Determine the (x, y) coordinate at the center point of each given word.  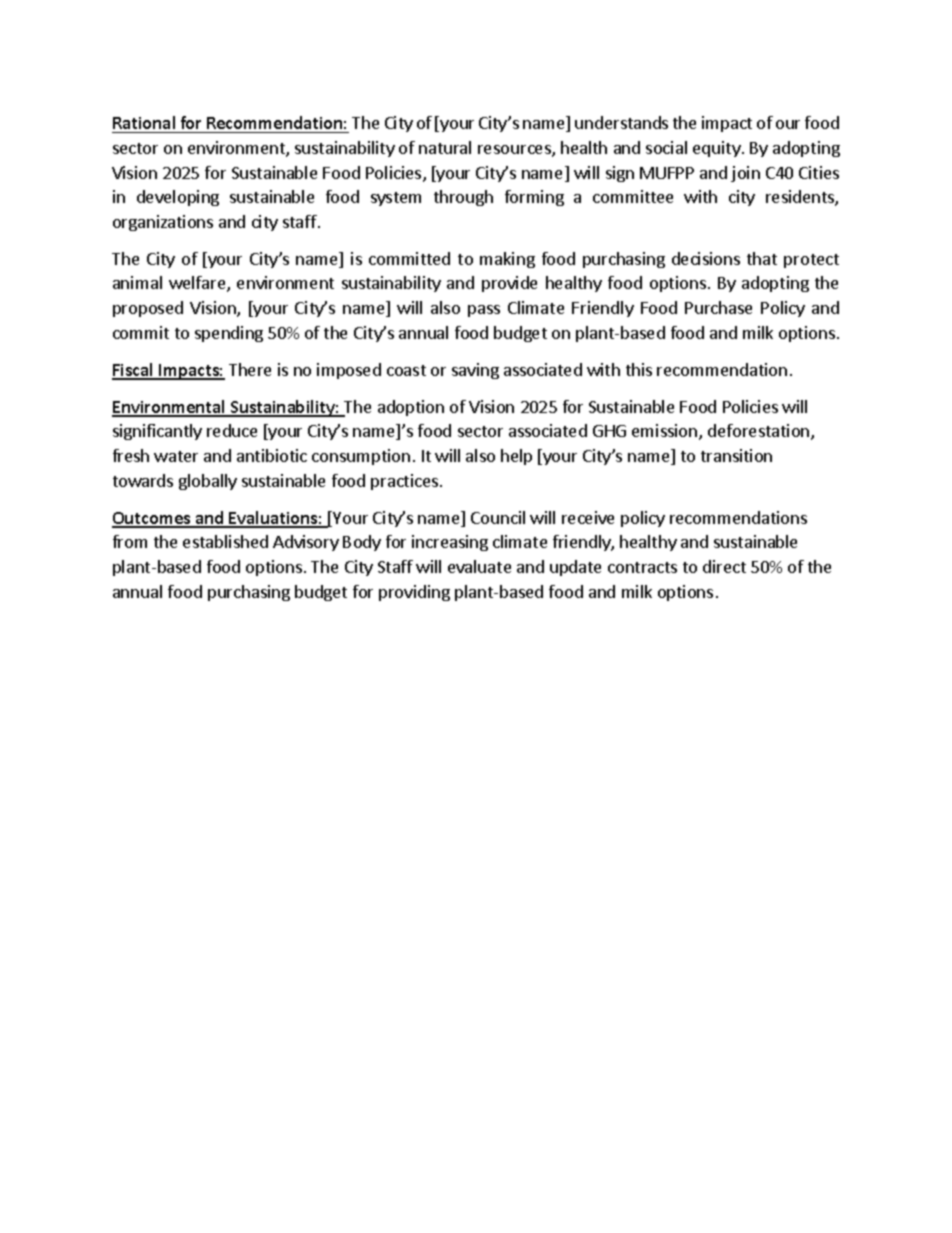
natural (445, 147)
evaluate (479, 566)
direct (724, 566)
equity (718, 149)
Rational (145, 124)
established (225, 541)
